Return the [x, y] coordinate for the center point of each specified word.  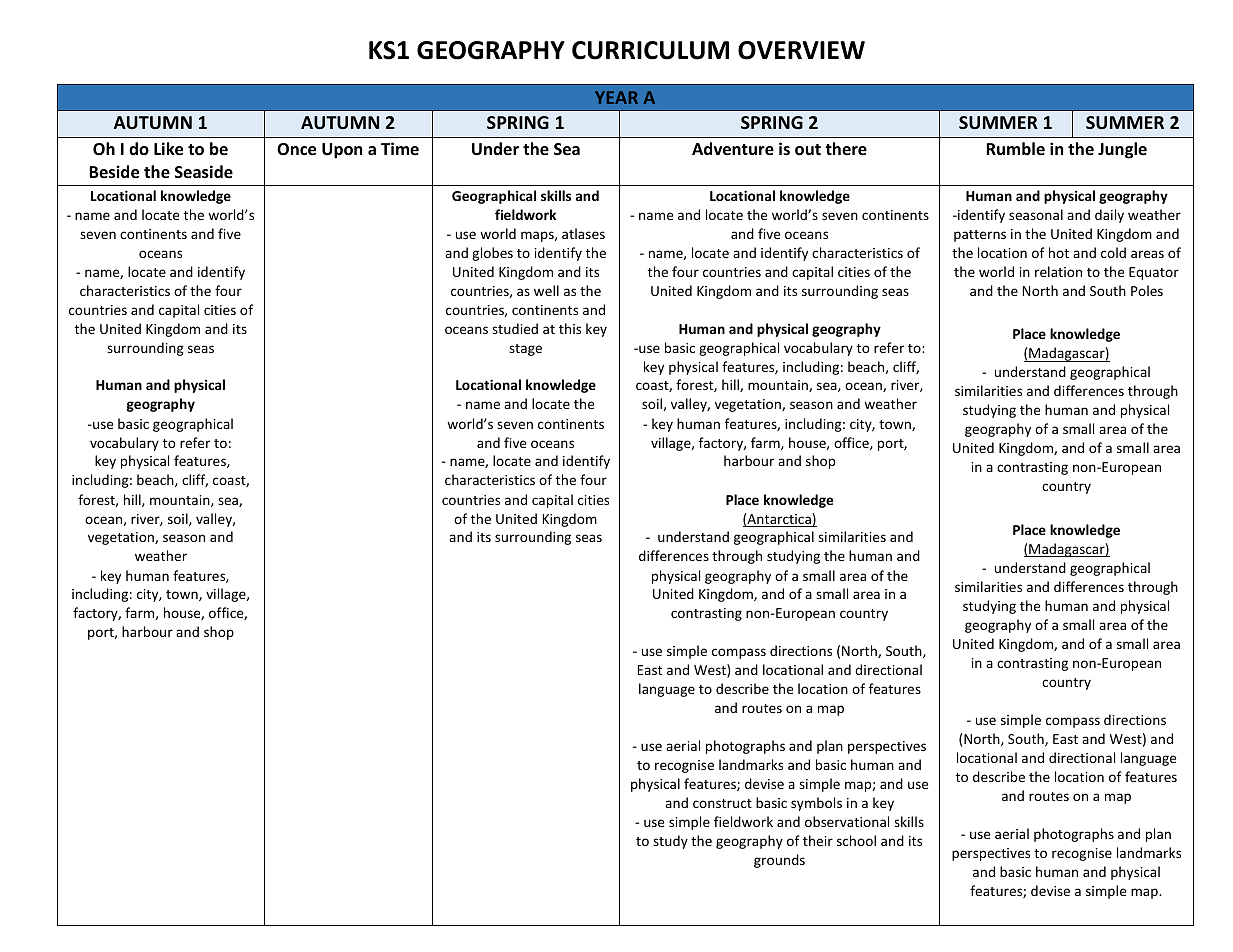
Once [296, 149]
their [818, 840]
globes [492, 254]
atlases [583, 233]
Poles [1147, 290]
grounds [779, 861]
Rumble [1015, 148]
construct [722, 803]
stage [525, 350]
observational [847, 821]
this [570, 328]
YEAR [616, 97]
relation [1058, 271]
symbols [816, 804]
